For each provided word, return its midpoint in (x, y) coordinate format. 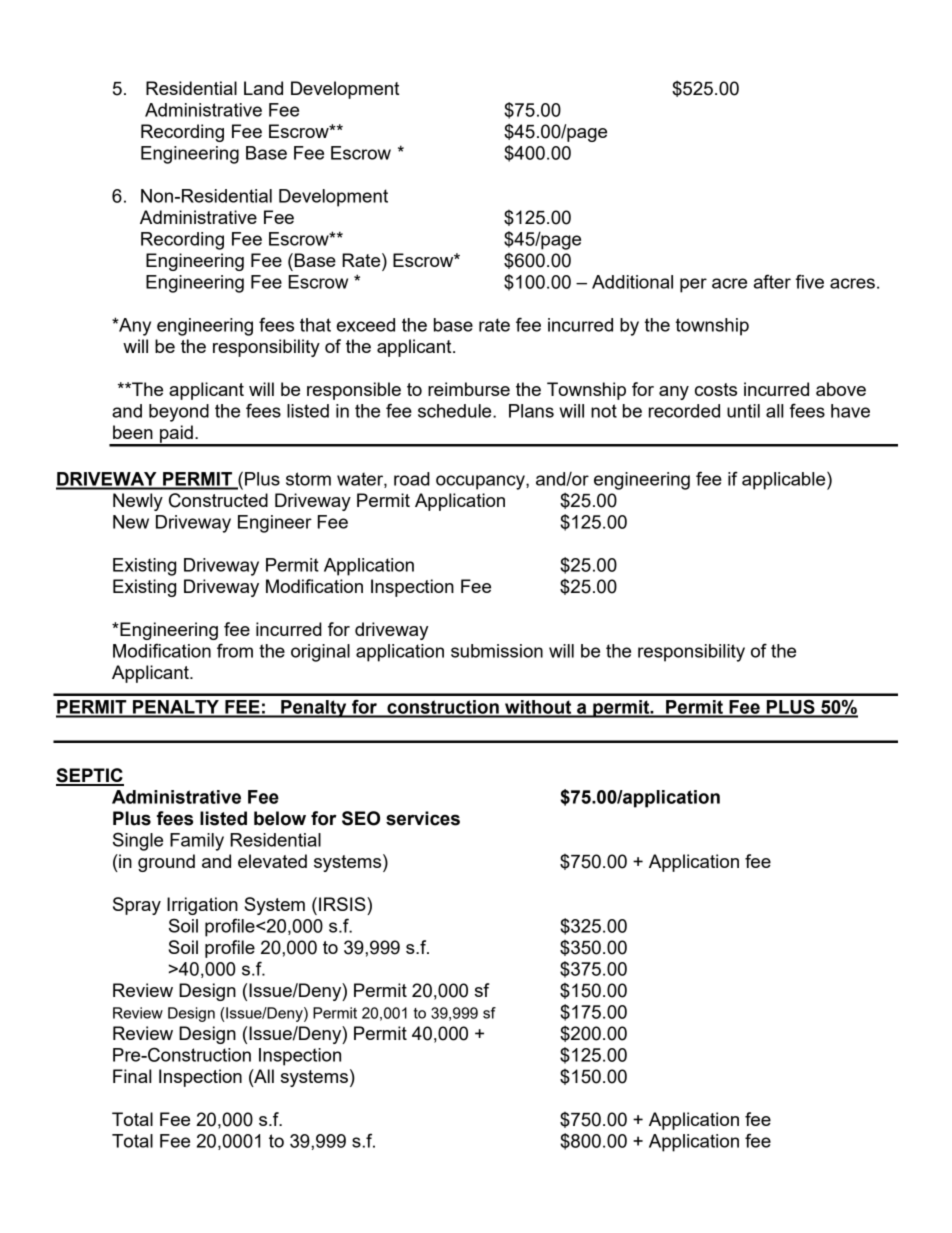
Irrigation (202, 906)
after (772, 281)
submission (497, 651)
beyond (179, 413)
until (743, 411)
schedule (456, 411)
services (423, 818)
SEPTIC (90, 776)
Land (263, 88)
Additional (632, 282)
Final (132, 1076)
